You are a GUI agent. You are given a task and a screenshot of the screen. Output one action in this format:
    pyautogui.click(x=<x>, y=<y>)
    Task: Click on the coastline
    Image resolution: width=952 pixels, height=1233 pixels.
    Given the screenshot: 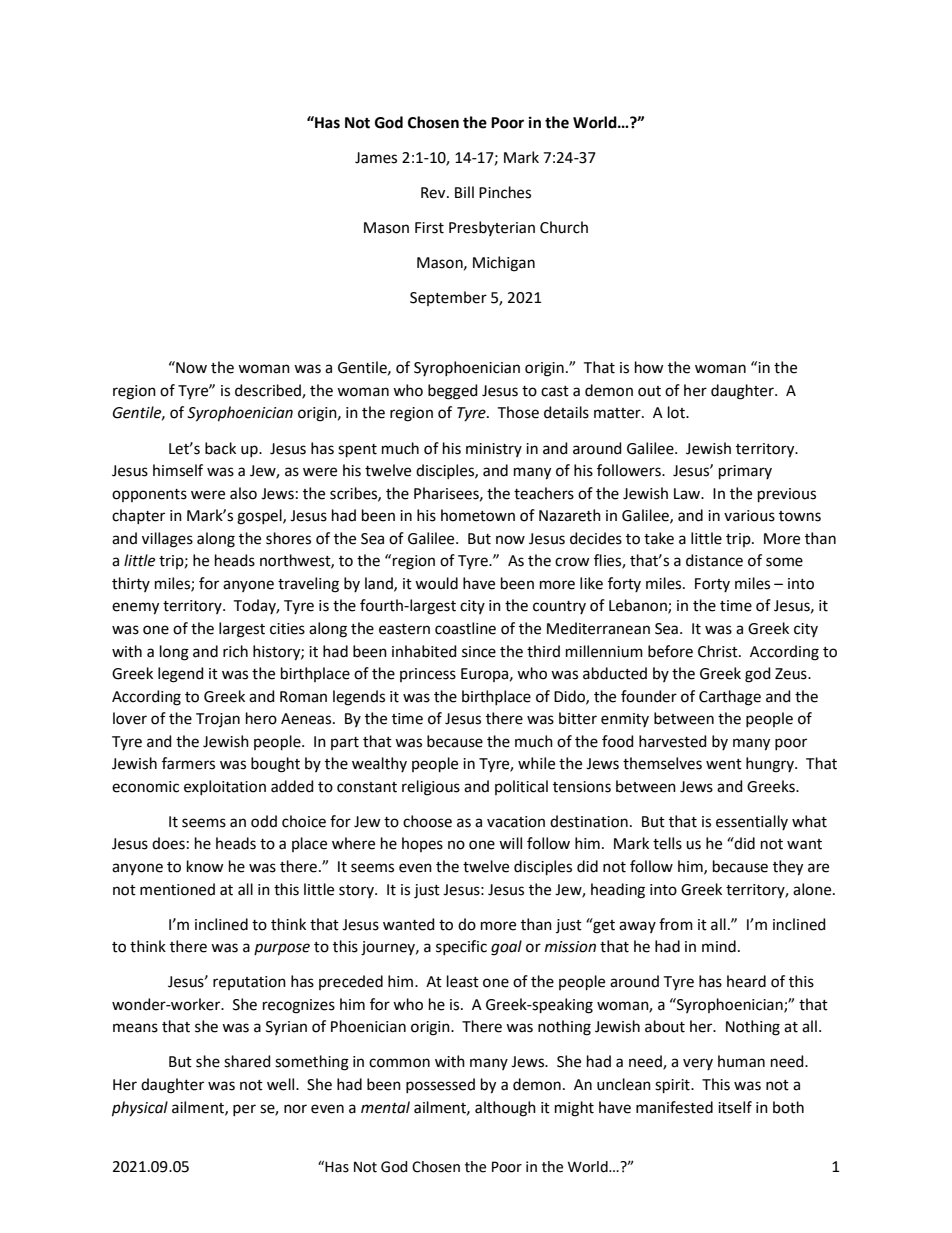 What is the action you would take?
    pyautogui.click(x=465, y=628)
